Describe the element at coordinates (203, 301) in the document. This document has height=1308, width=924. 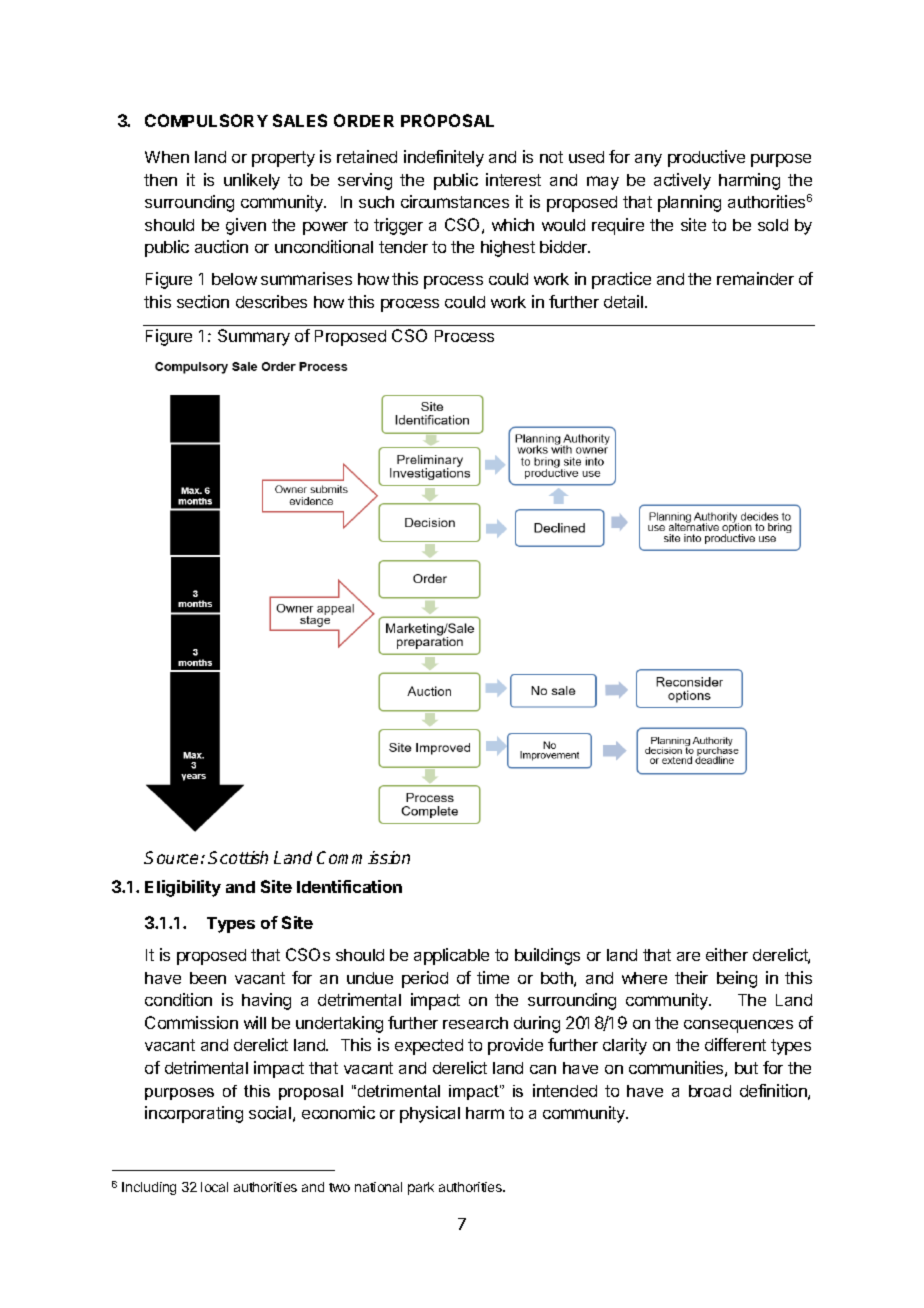
I see `section` at that location.
